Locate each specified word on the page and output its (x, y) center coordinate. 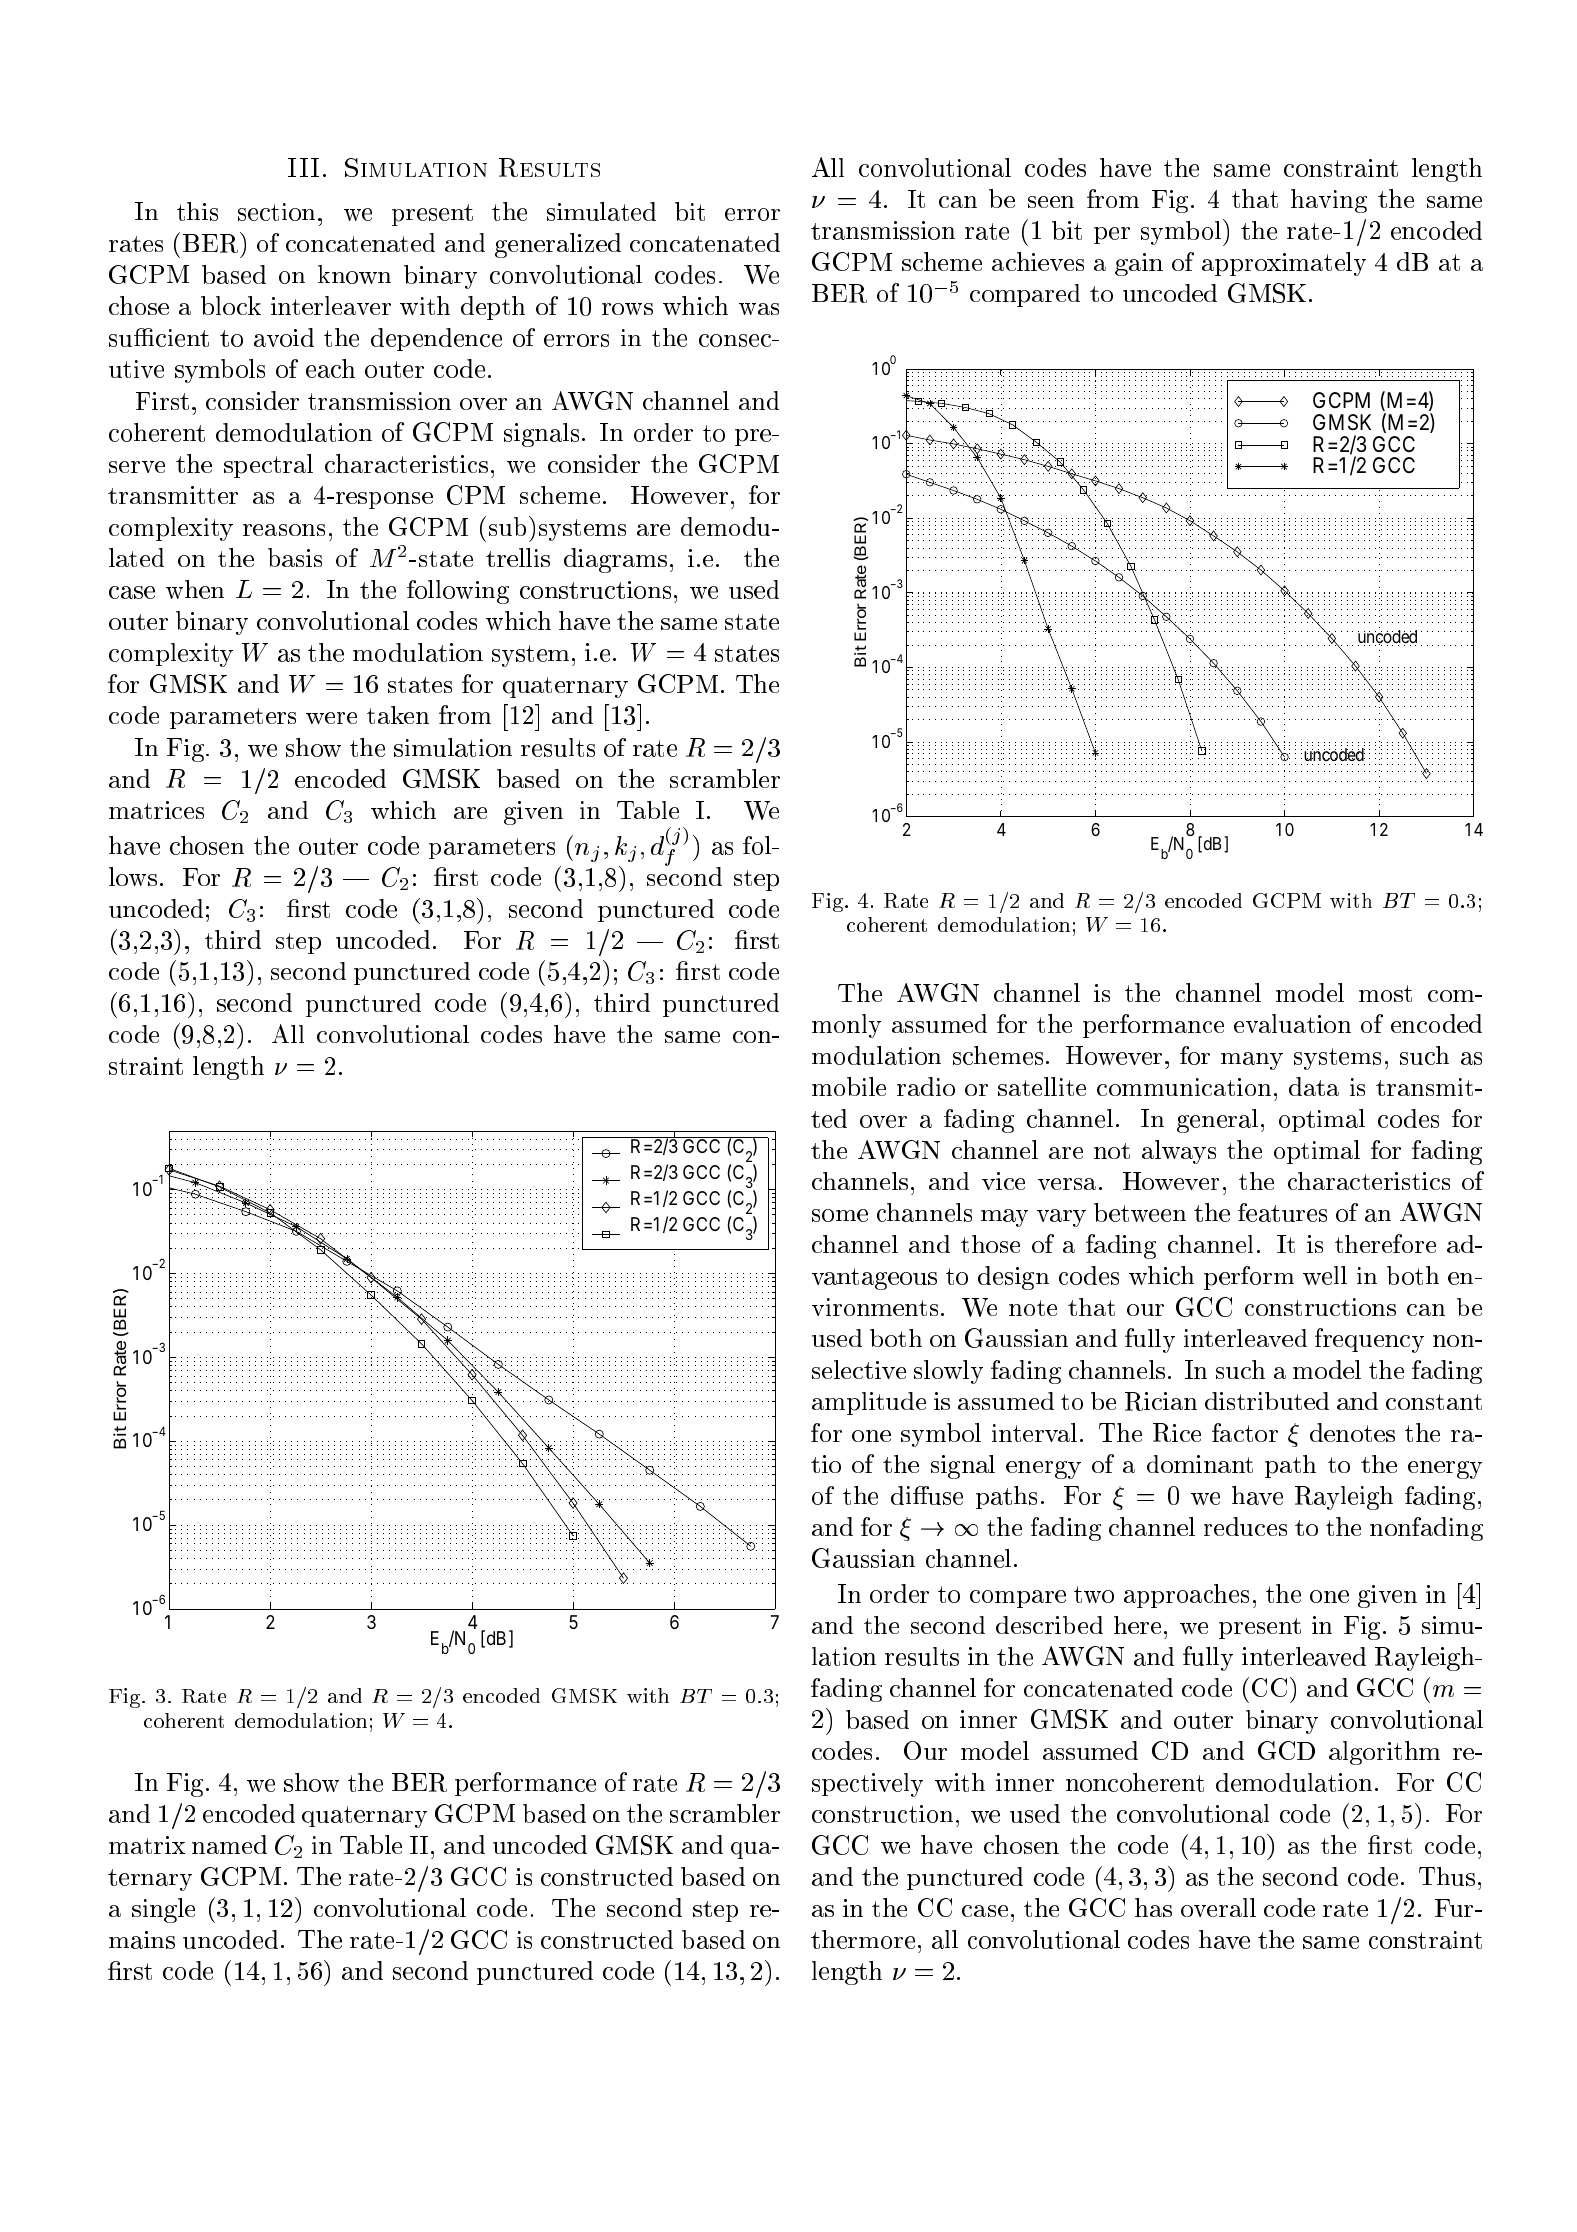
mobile (849, 1086)
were (331, 718)
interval (1034, 1432)
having (1329, 201)
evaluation (1292, 1023)
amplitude (869, 1403)
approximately (1284, 264)
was (759, 309)
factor (1245, 1432)
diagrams (615, 560)
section (276, 212)
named (229, 1844)
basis (295, 557)
